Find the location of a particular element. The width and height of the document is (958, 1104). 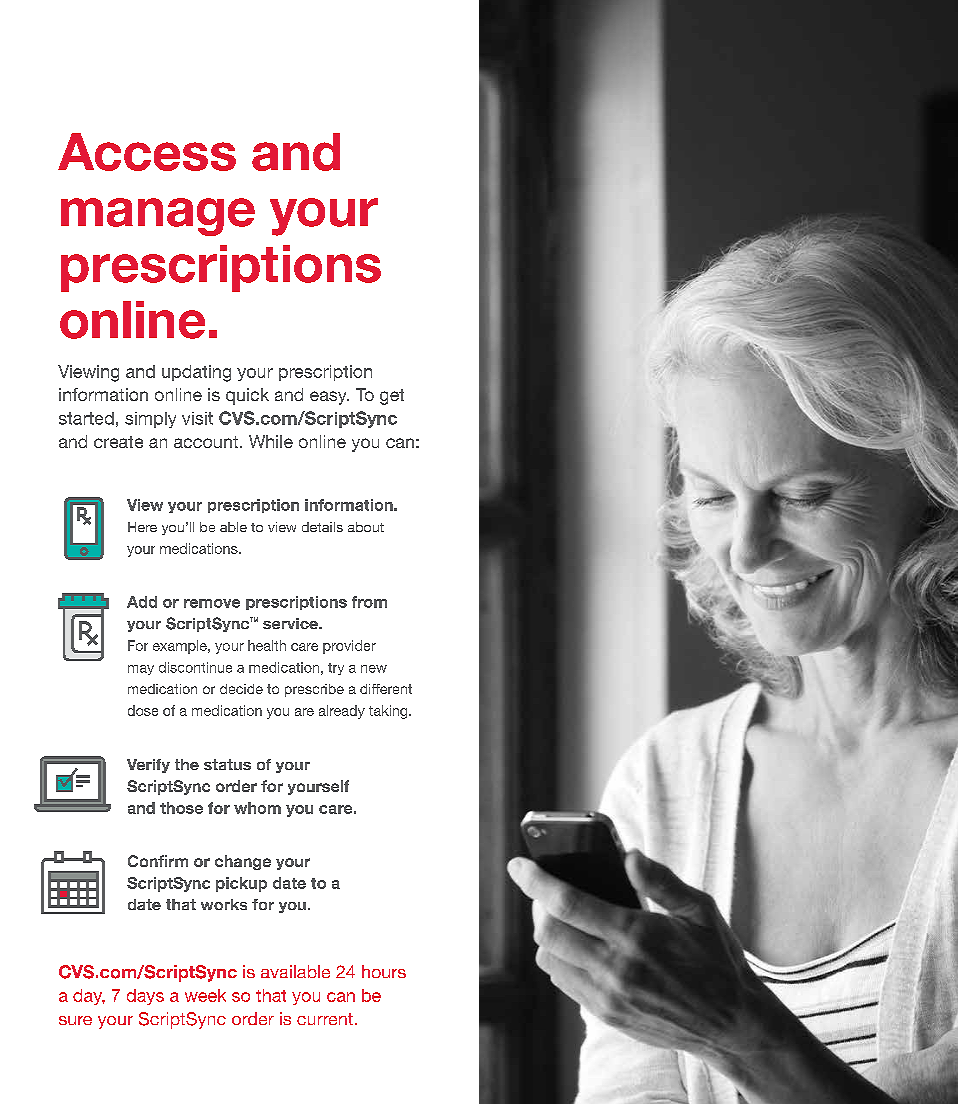

create is located at coordinates (118, 442).
